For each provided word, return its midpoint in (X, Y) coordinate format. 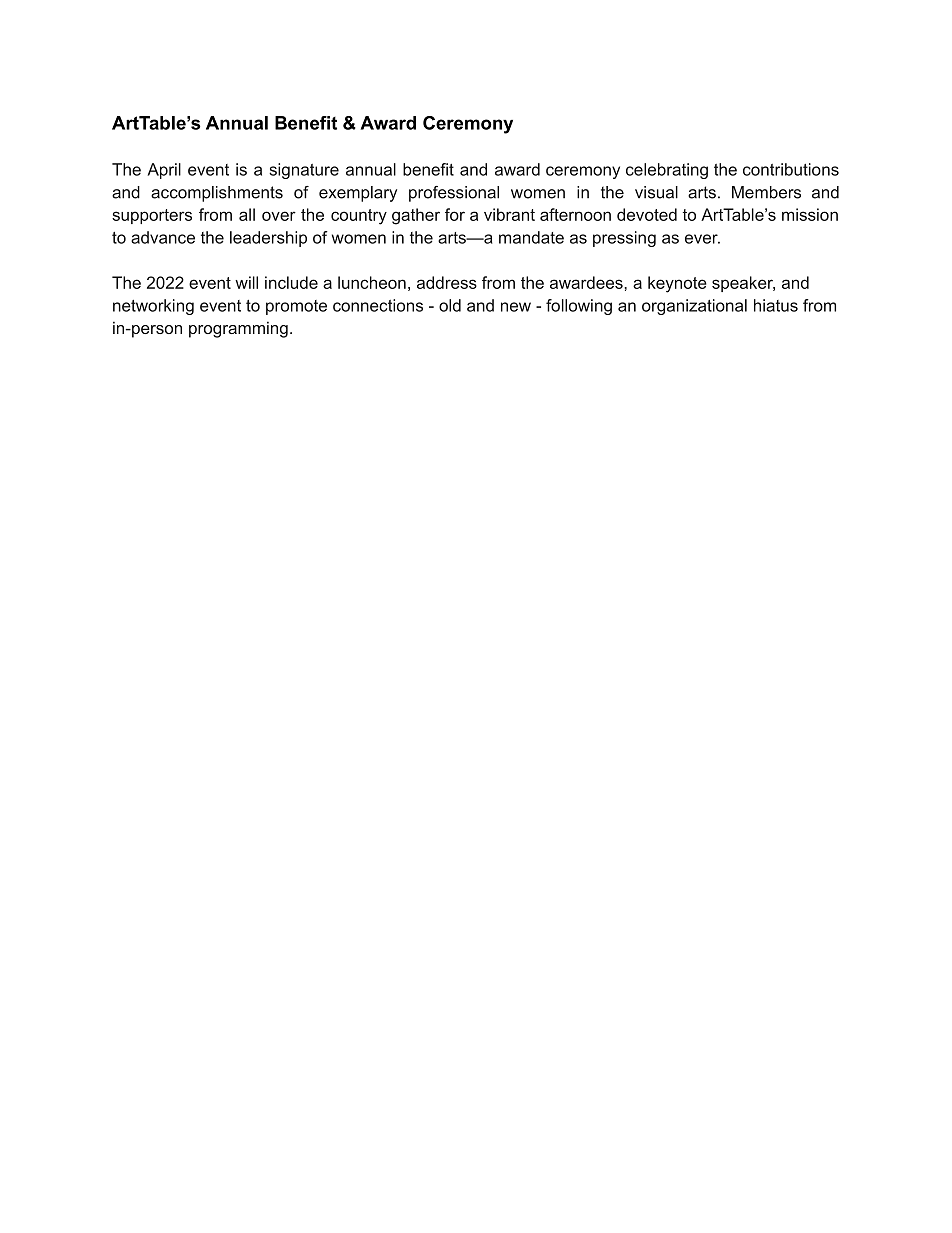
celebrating (667, 171)
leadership (268, 239)
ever (702, 239)
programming (238, 329)
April (164, 171)
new (516, 307)
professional (454, 194)
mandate (531, 237)
